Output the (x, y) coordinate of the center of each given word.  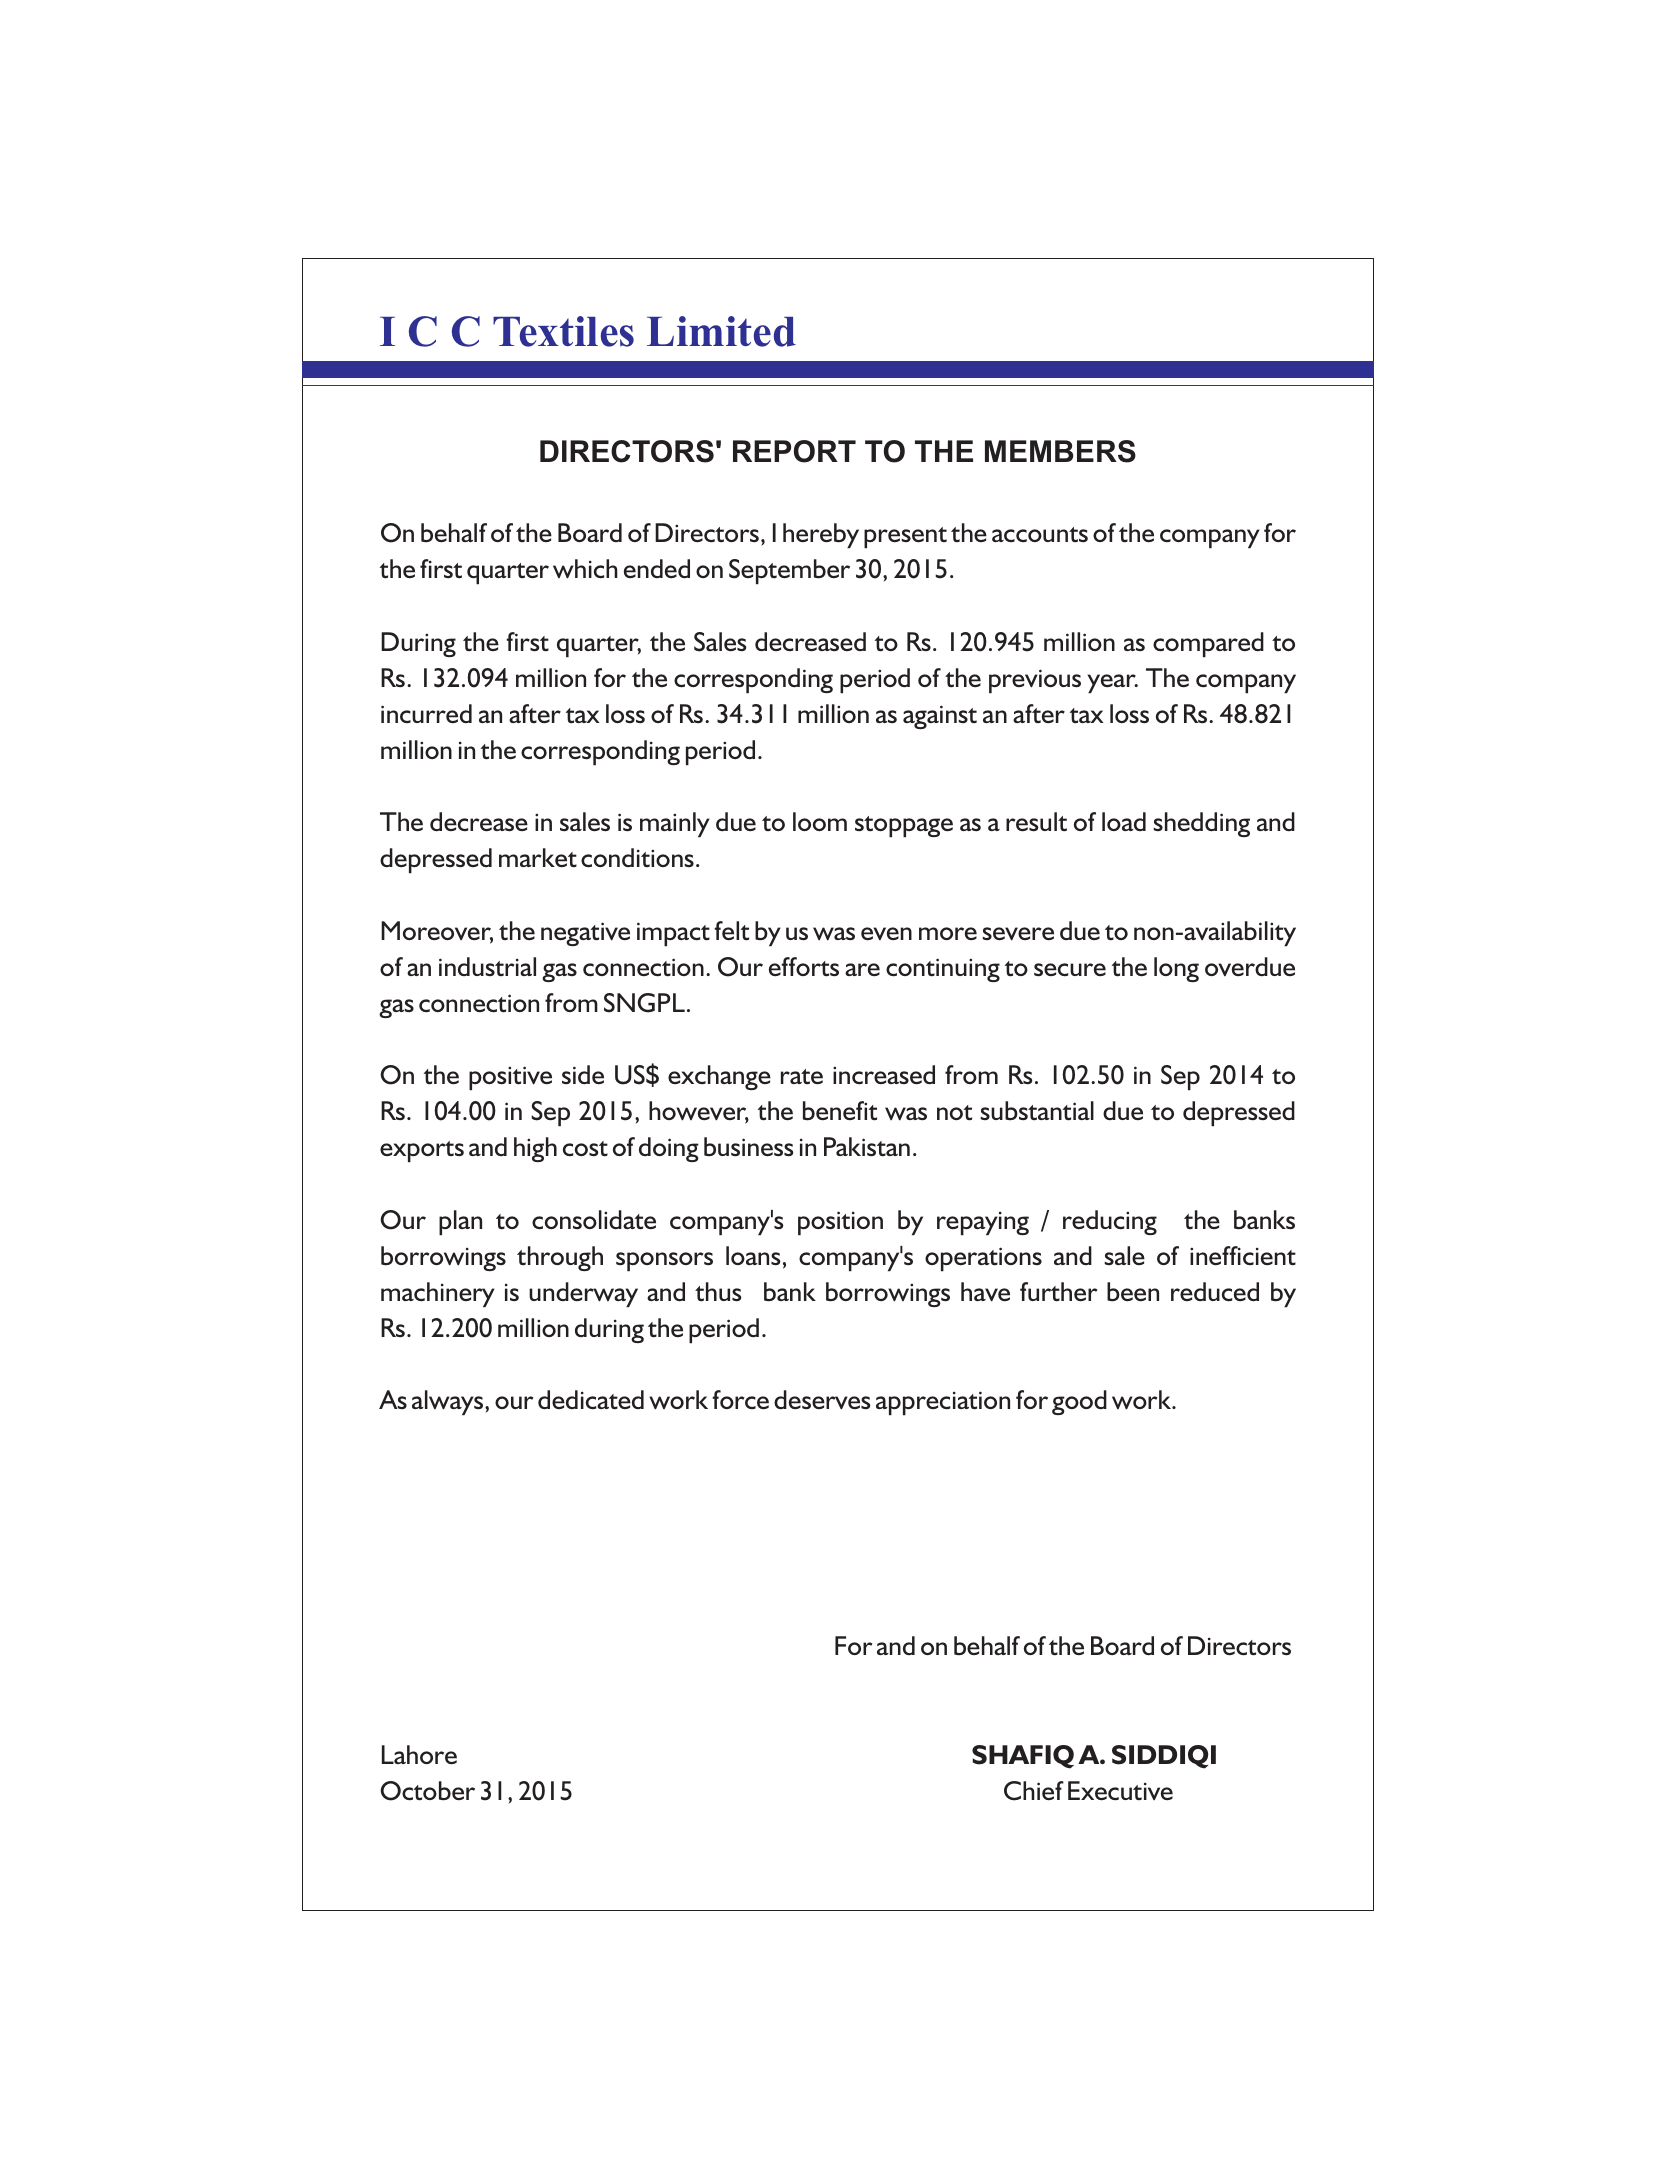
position (840, 1223)
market (538, 858)
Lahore (419, 1755)
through (560, 1258)
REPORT (794, 451)
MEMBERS (1060, 451)
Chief (1034, 1791)
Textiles (563, 331)
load (1124, 821)
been (1133, 1292)
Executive (1120, 1791)
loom (820, 821)
